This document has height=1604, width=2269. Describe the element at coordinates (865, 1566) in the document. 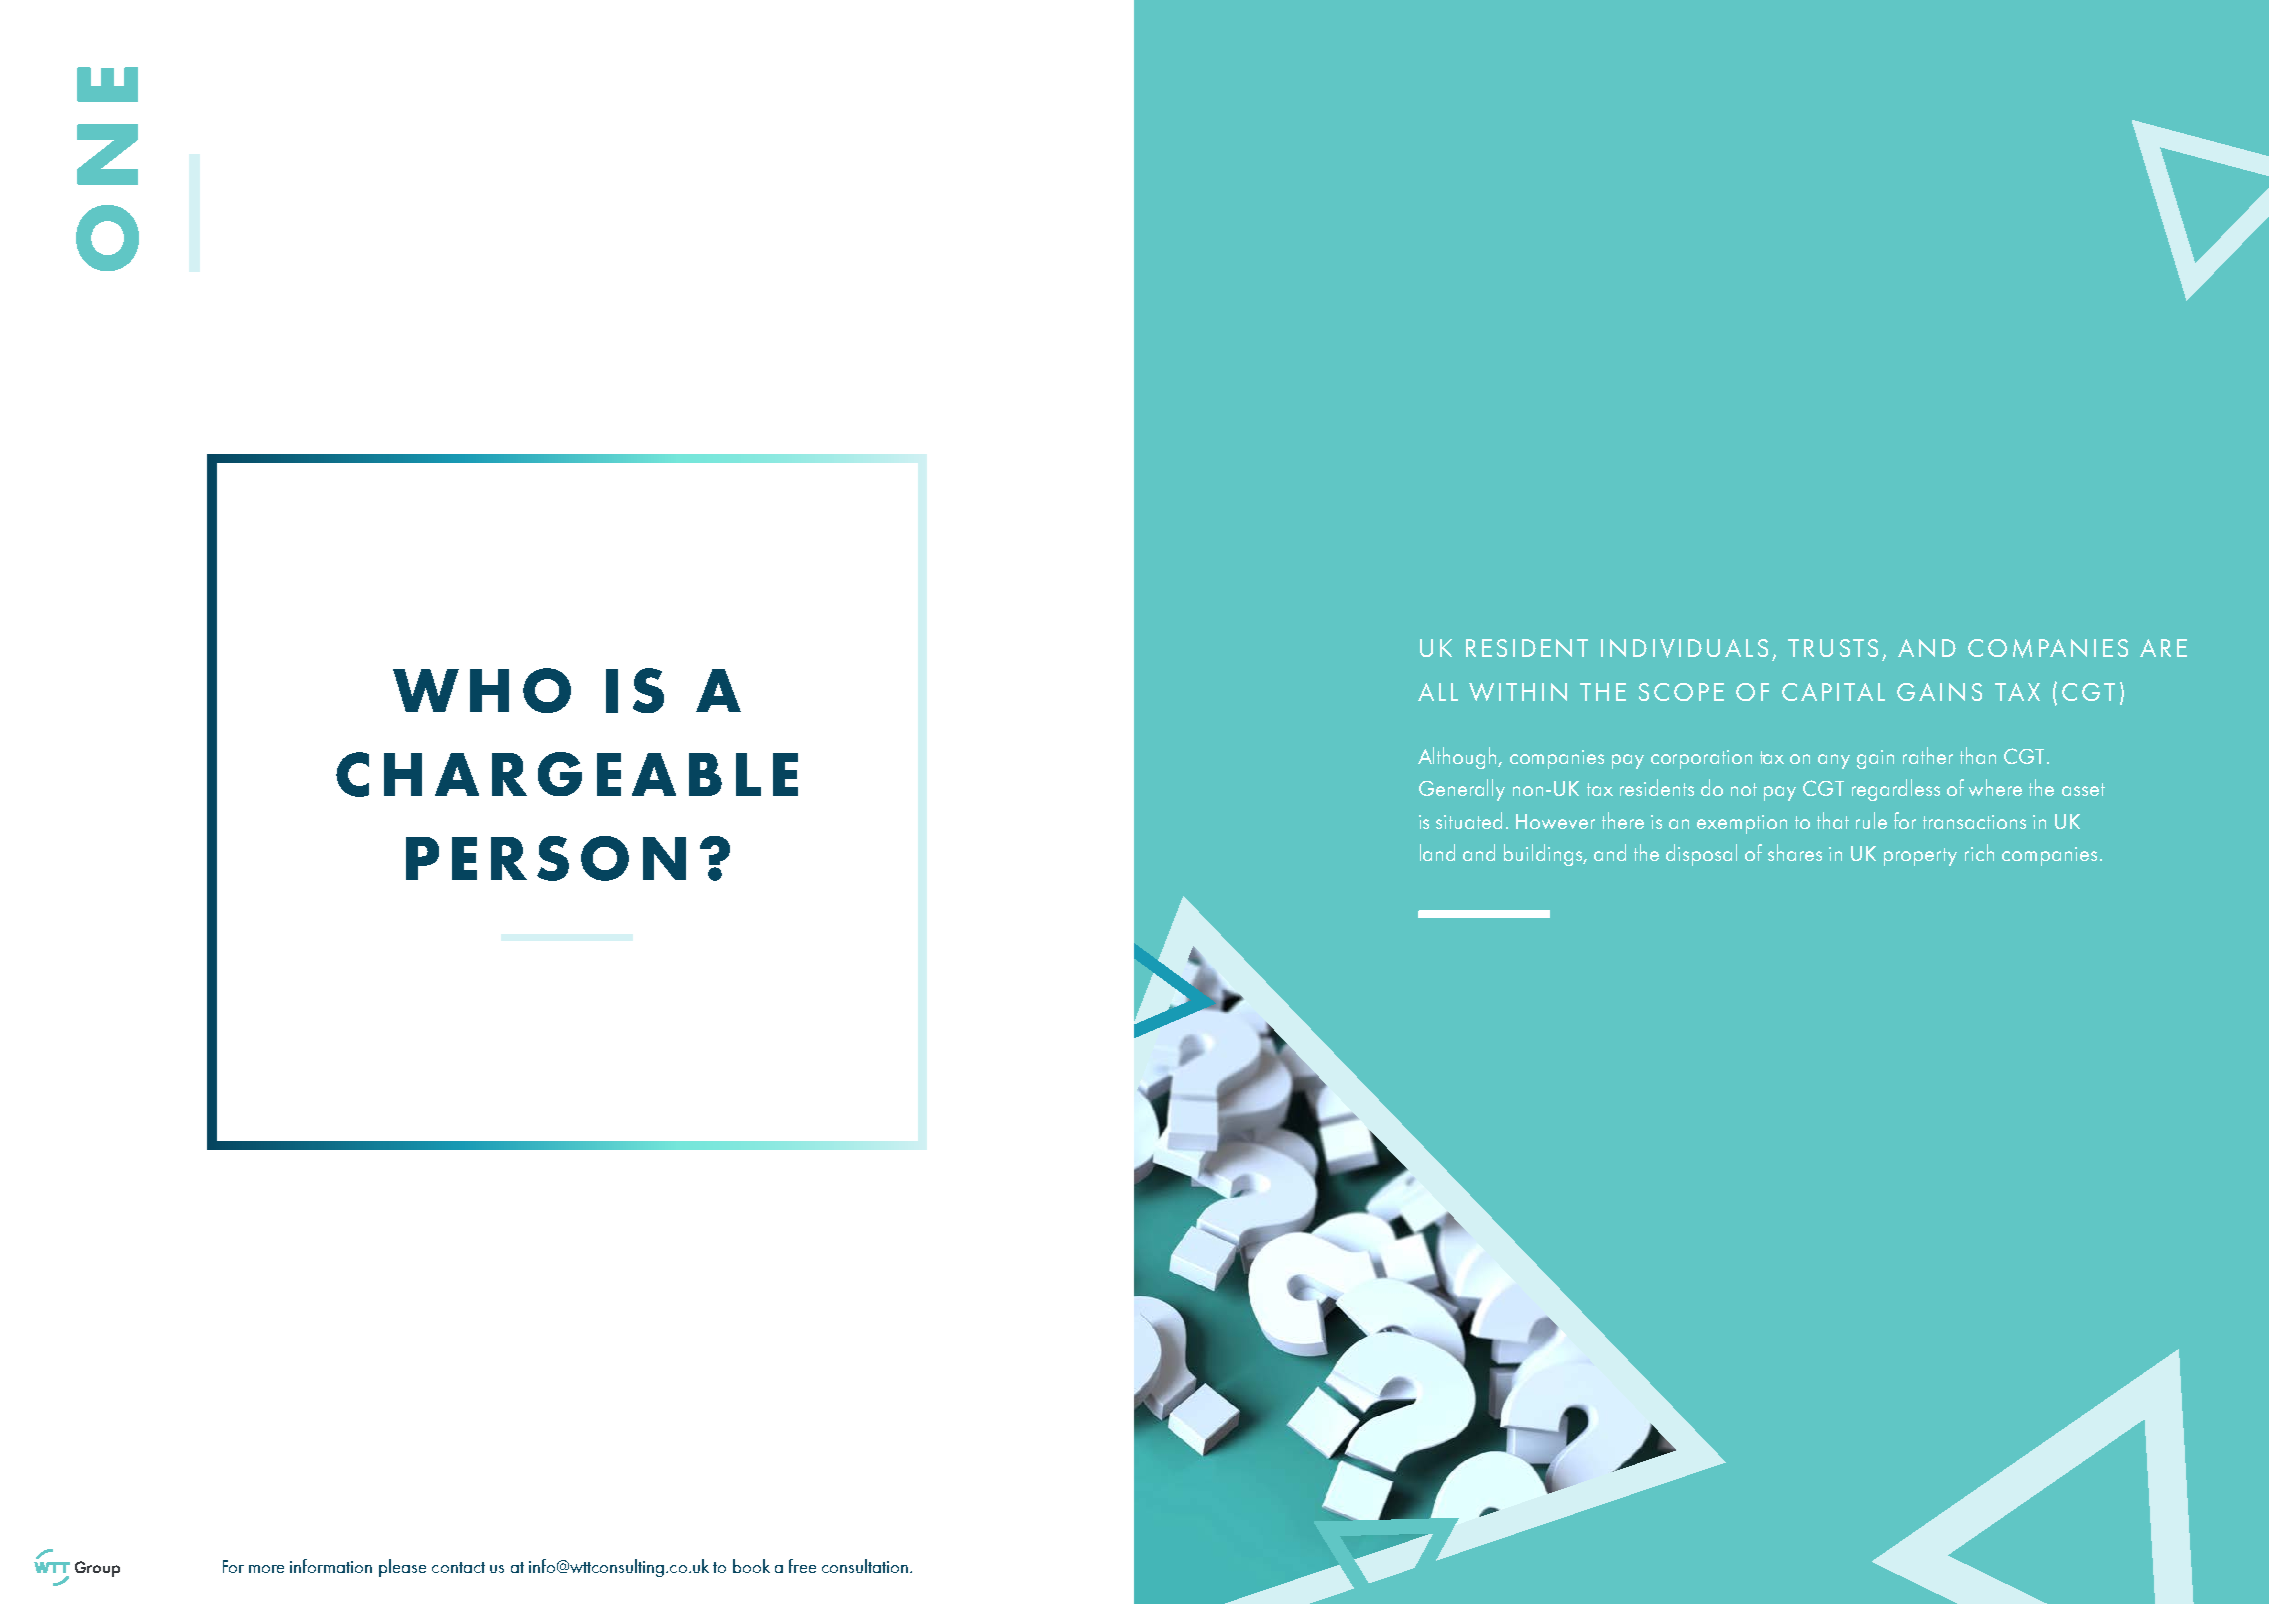

I see `consultation` at that location.
